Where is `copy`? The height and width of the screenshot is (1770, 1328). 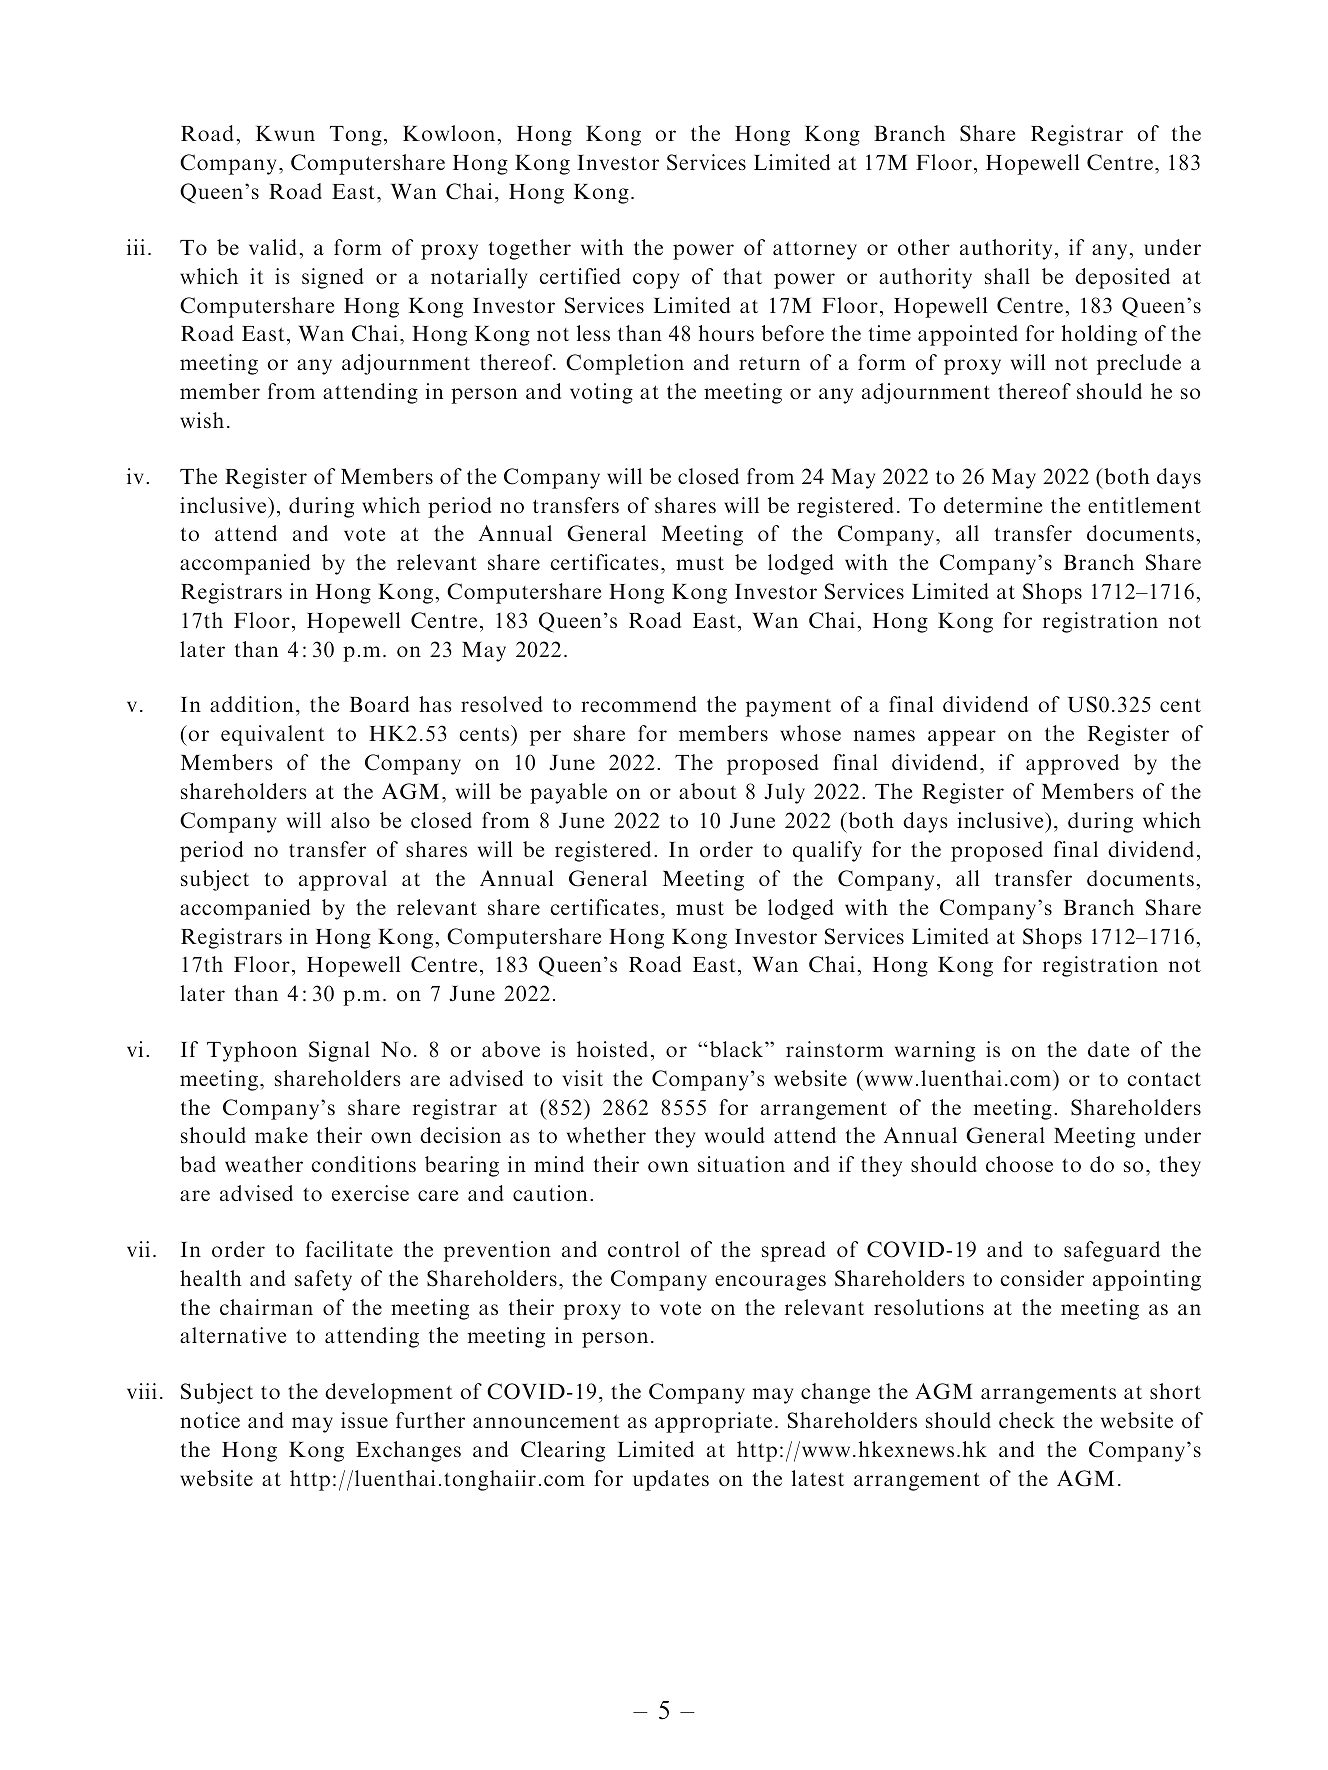
copy is located at coordinates (656, 281).
